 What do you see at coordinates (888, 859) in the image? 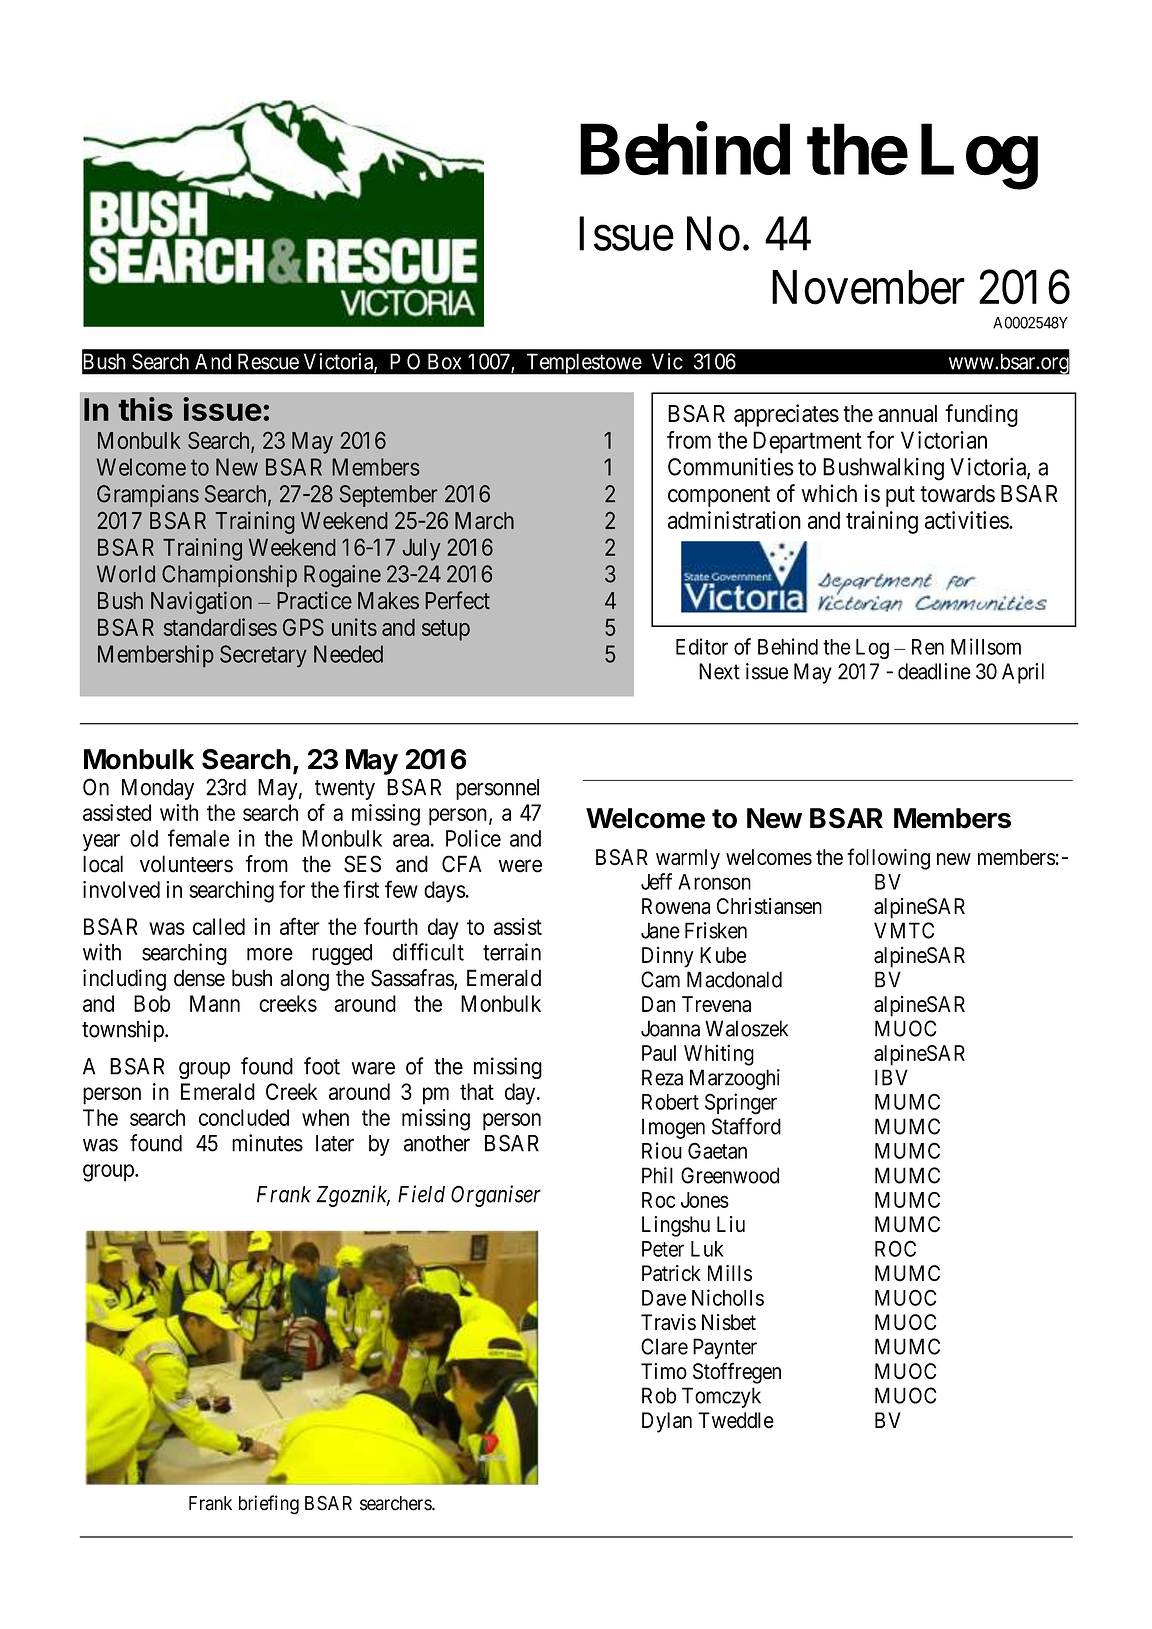
I see `following` at bounding box center [888, 859].
